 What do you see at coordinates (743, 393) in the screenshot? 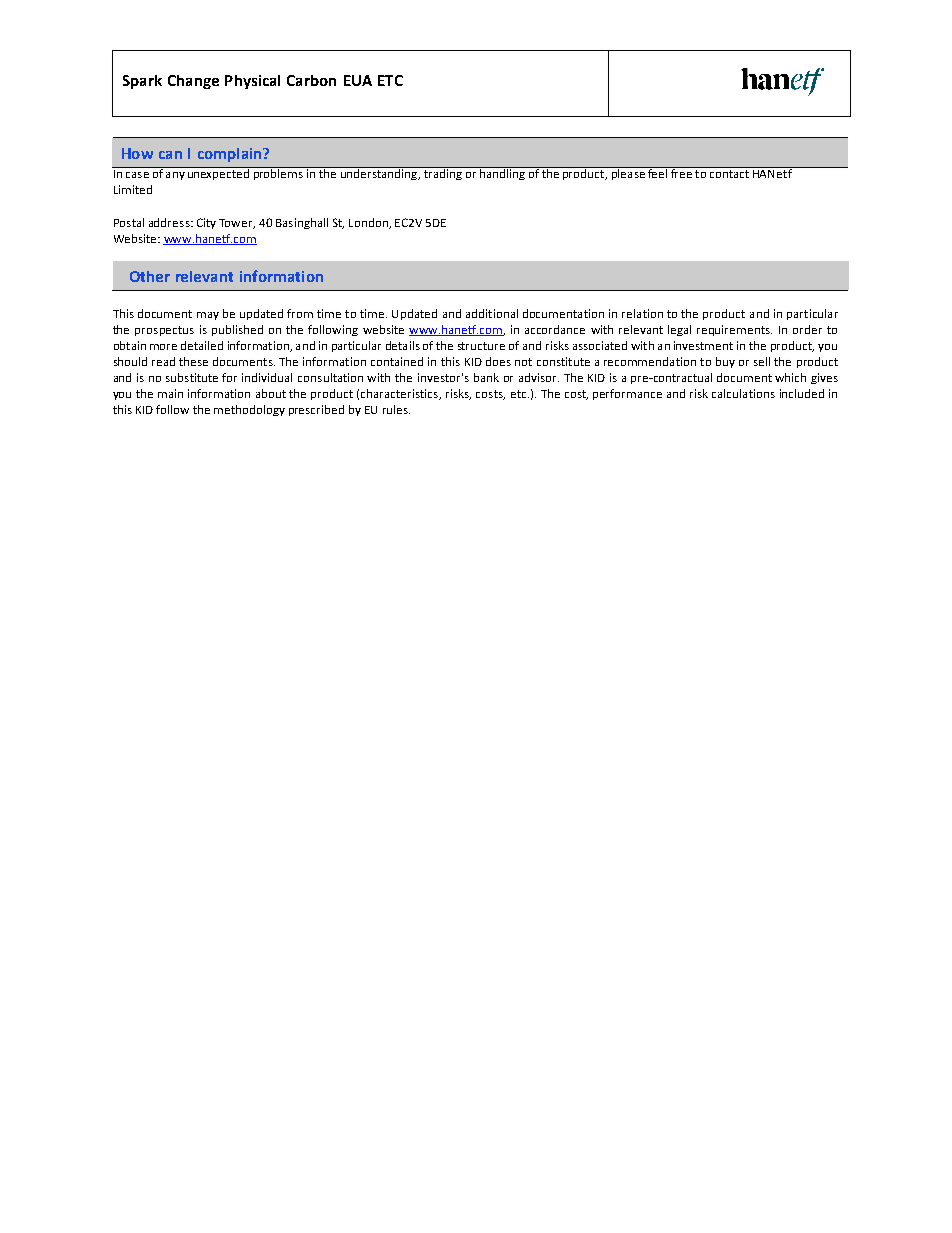
I see `calculations` at bounding box center [743, 393].
